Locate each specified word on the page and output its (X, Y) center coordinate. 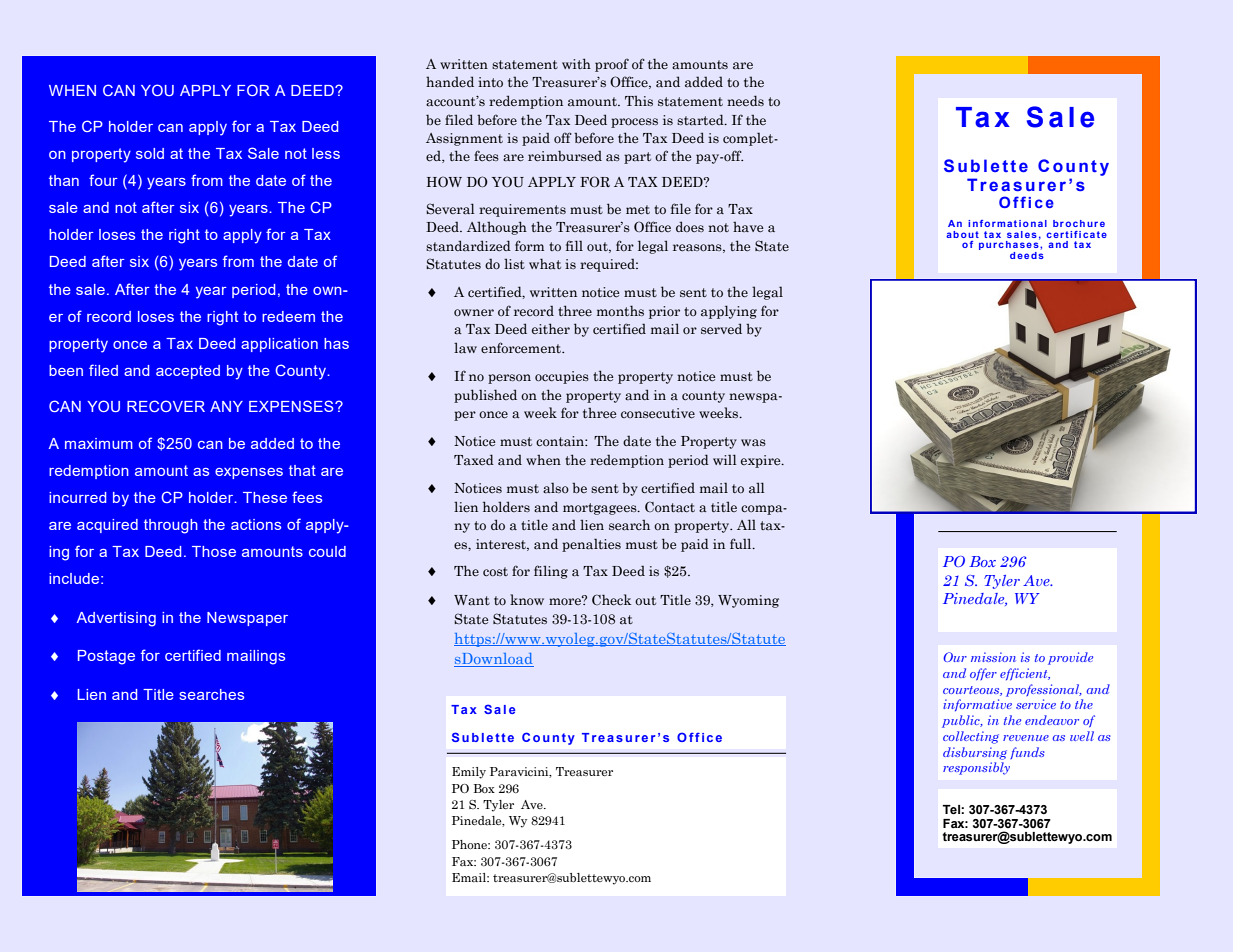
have (748, 227)
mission (993, 657)
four (103, 180)
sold (150, 153)
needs (745, 100)
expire (762, 461)
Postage (106, 657)
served (721, 328)
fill (574, 245)
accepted (188, 372)
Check (611, 599)
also (556, 488)
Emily (469, 773)
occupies (562, 377)
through (171, 526)
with (576, 63)
